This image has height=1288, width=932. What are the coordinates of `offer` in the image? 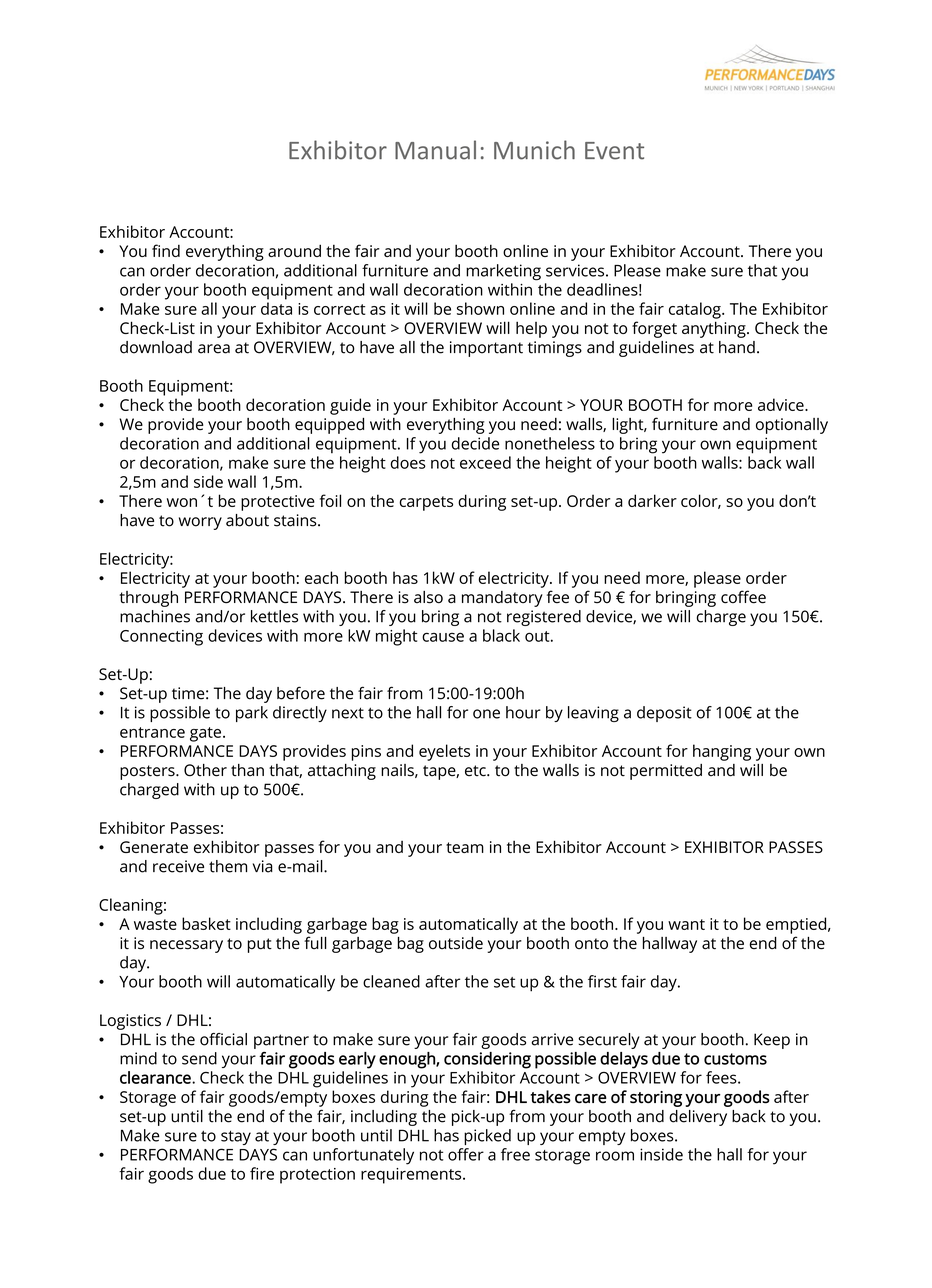 It's located at (466, 1154).
